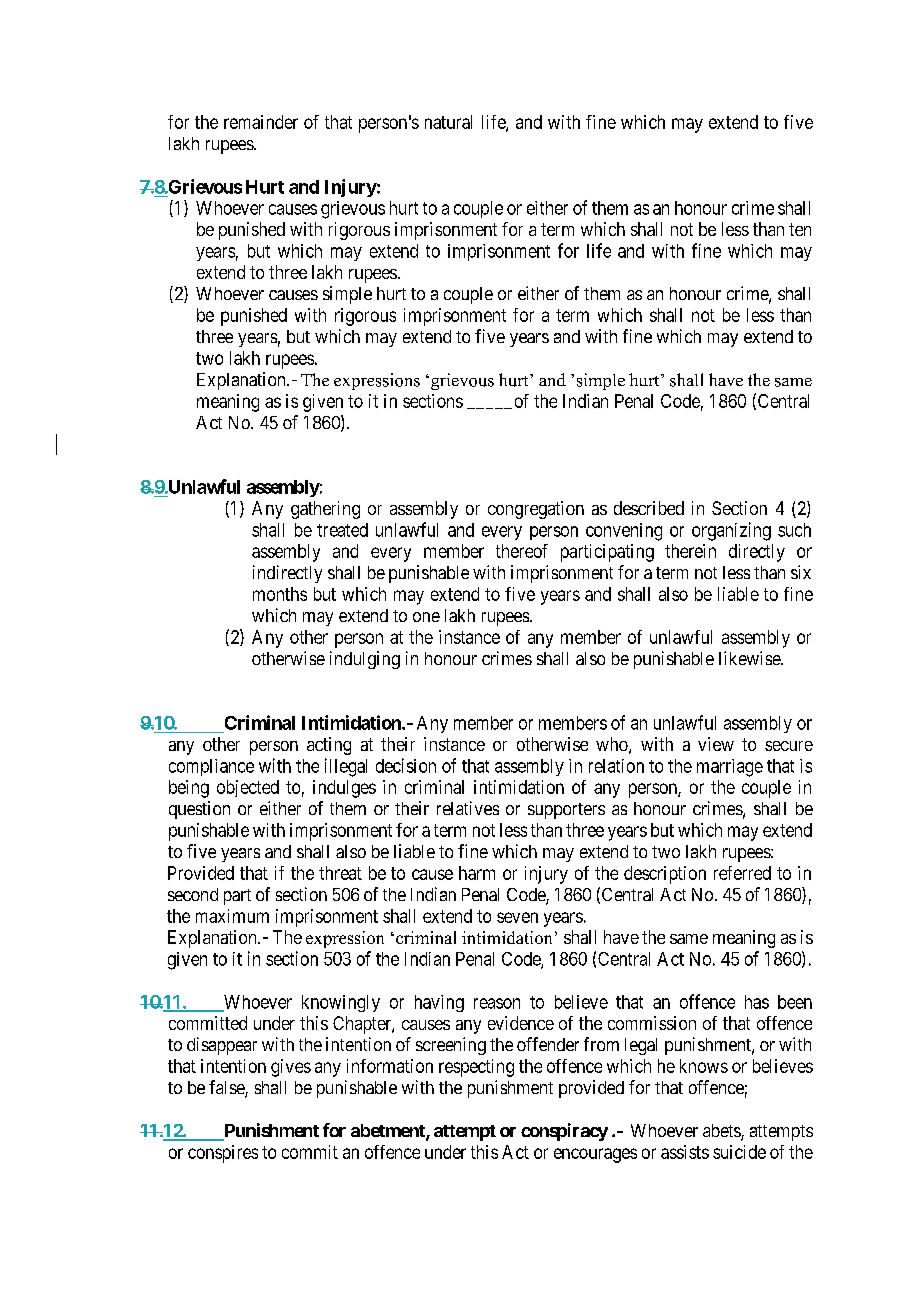 This document has width=924, height=1309. I want to click on maximum, so click(232, 916).
